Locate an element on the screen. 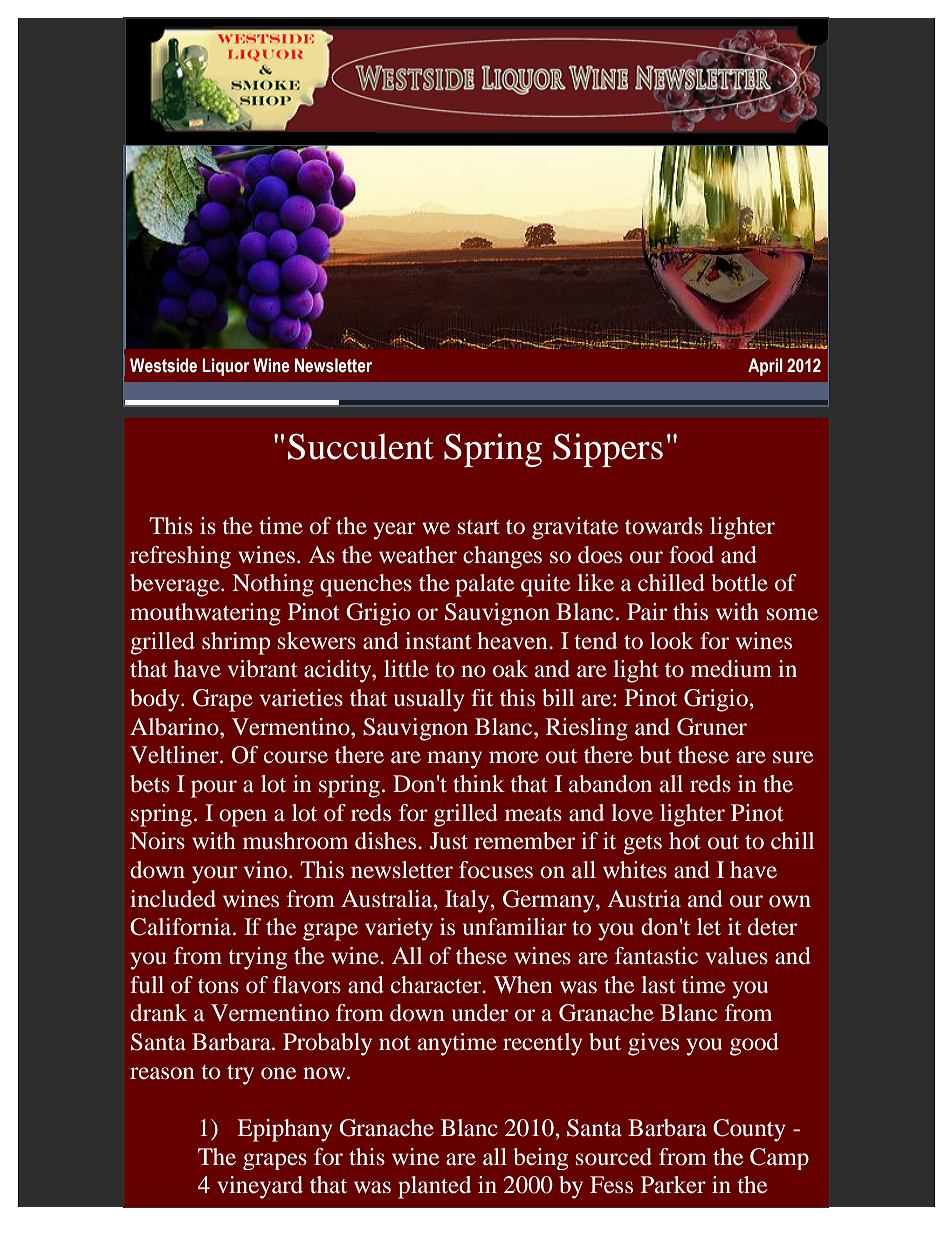  Succulent is located at coordinates (361, 446).
